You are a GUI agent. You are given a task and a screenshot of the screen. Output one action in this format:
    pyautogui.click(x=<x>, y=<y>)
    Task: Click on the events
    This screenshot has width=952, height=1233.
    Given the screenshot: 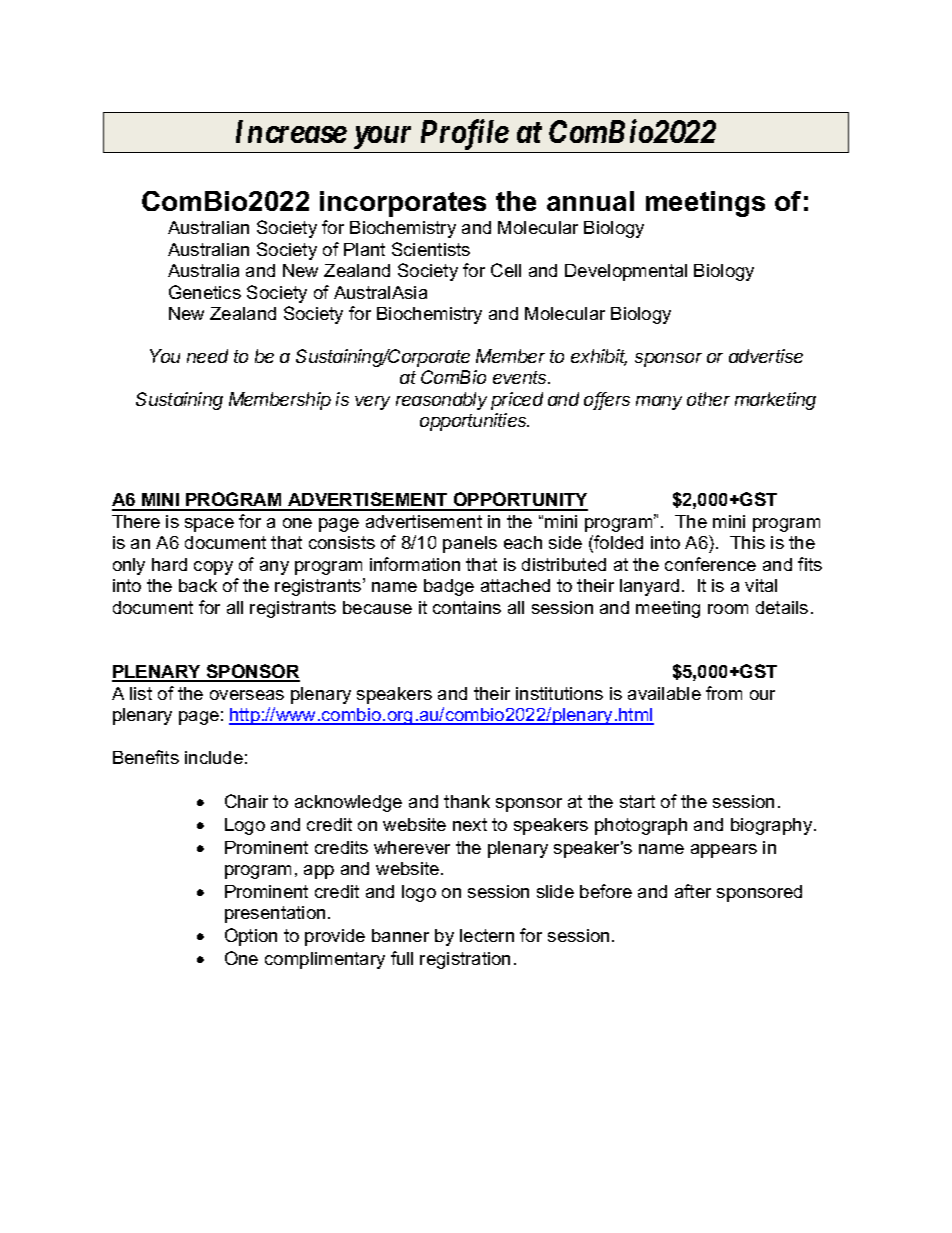 What is the action you would take?
    pyautogui.click(x=521, y=377)
